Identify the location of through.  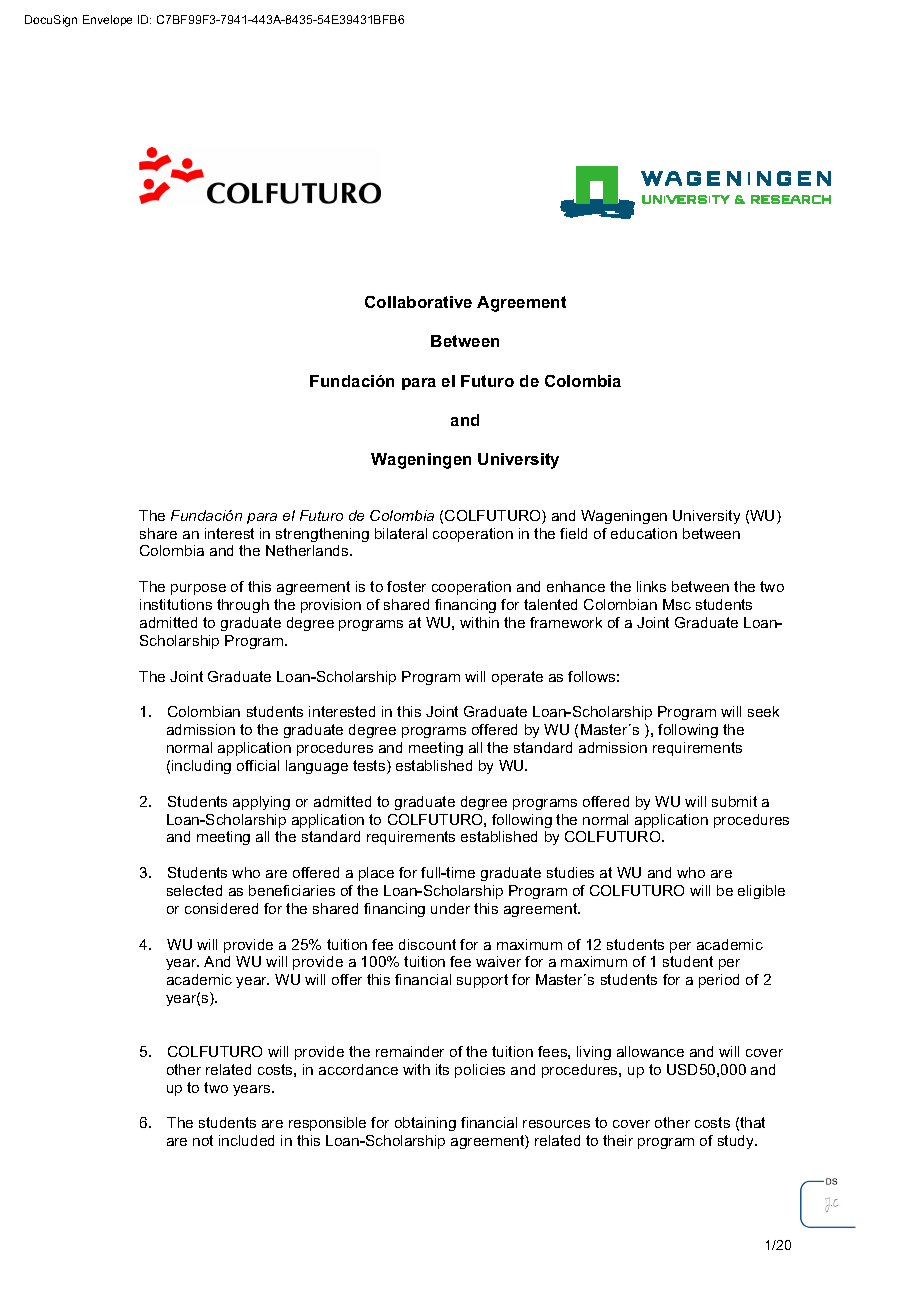
(243, 606).
